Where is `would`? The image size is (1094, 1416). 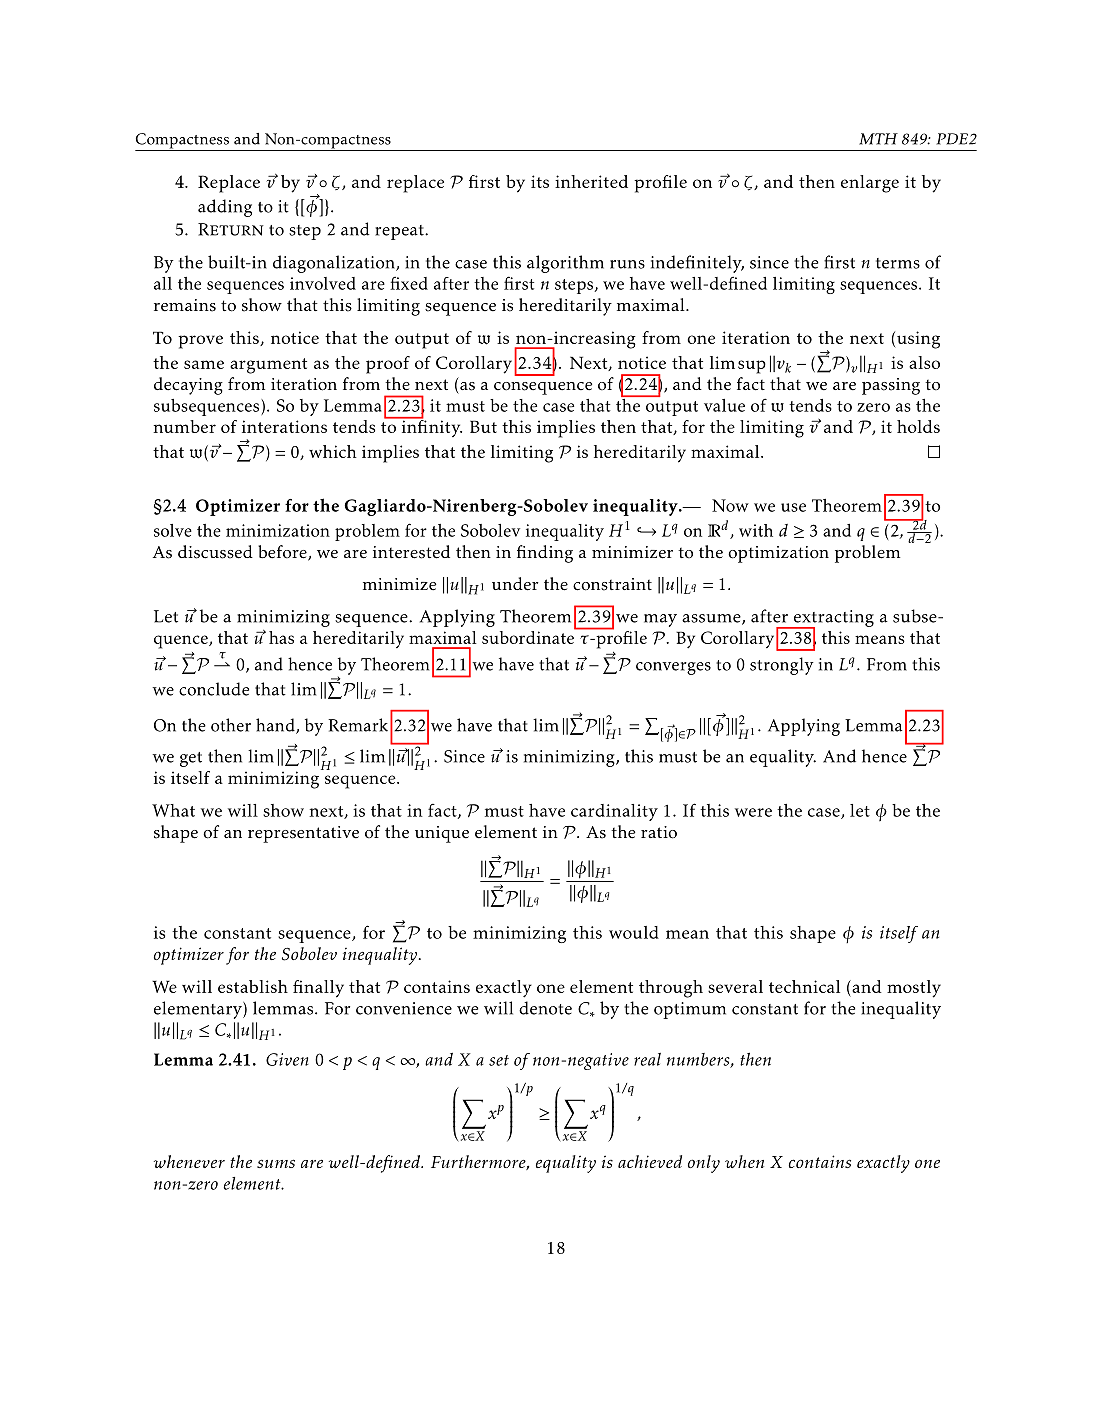
would is located at coordinates (634, 932).
